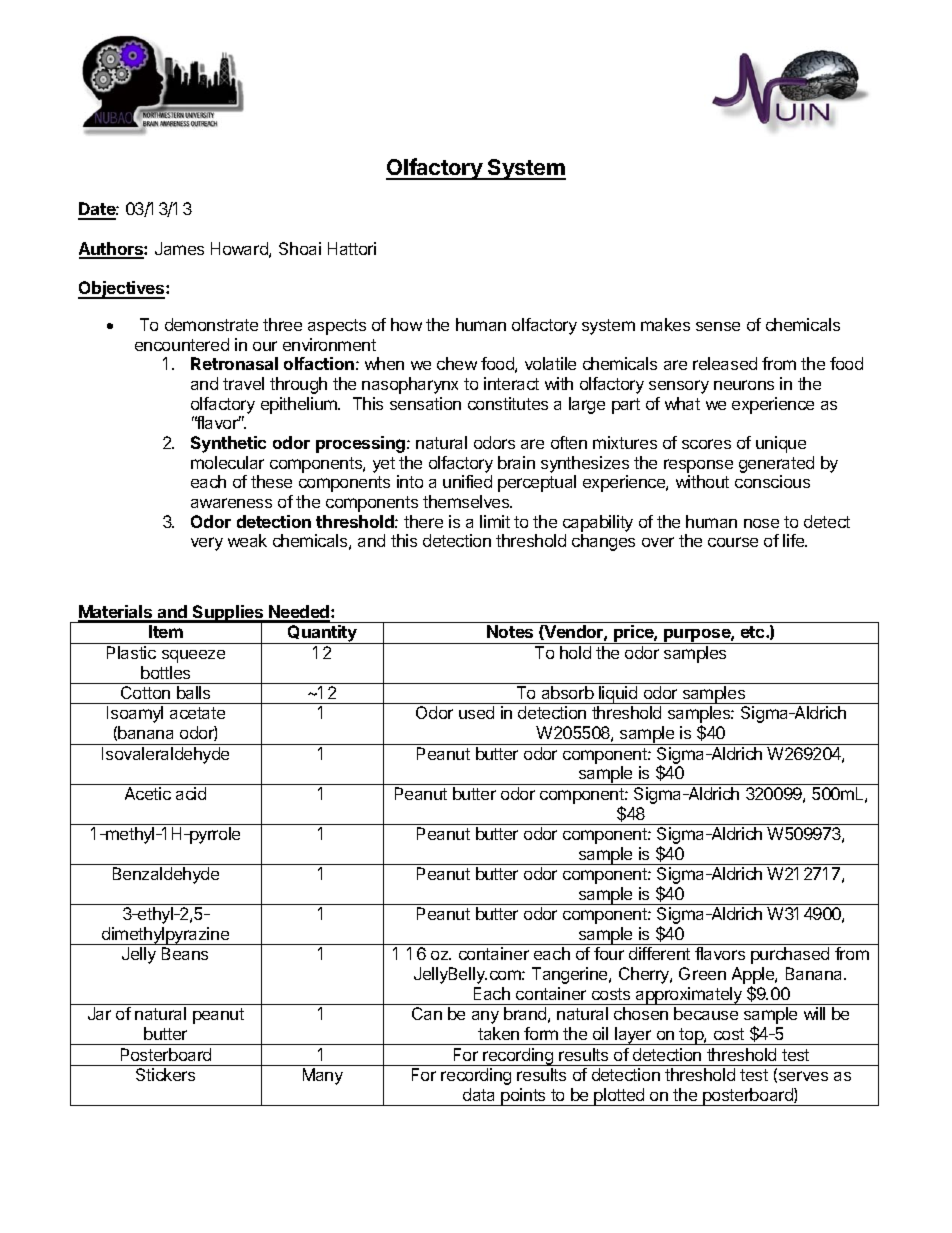  I want to click on Stickers, so click(165, 1074).
